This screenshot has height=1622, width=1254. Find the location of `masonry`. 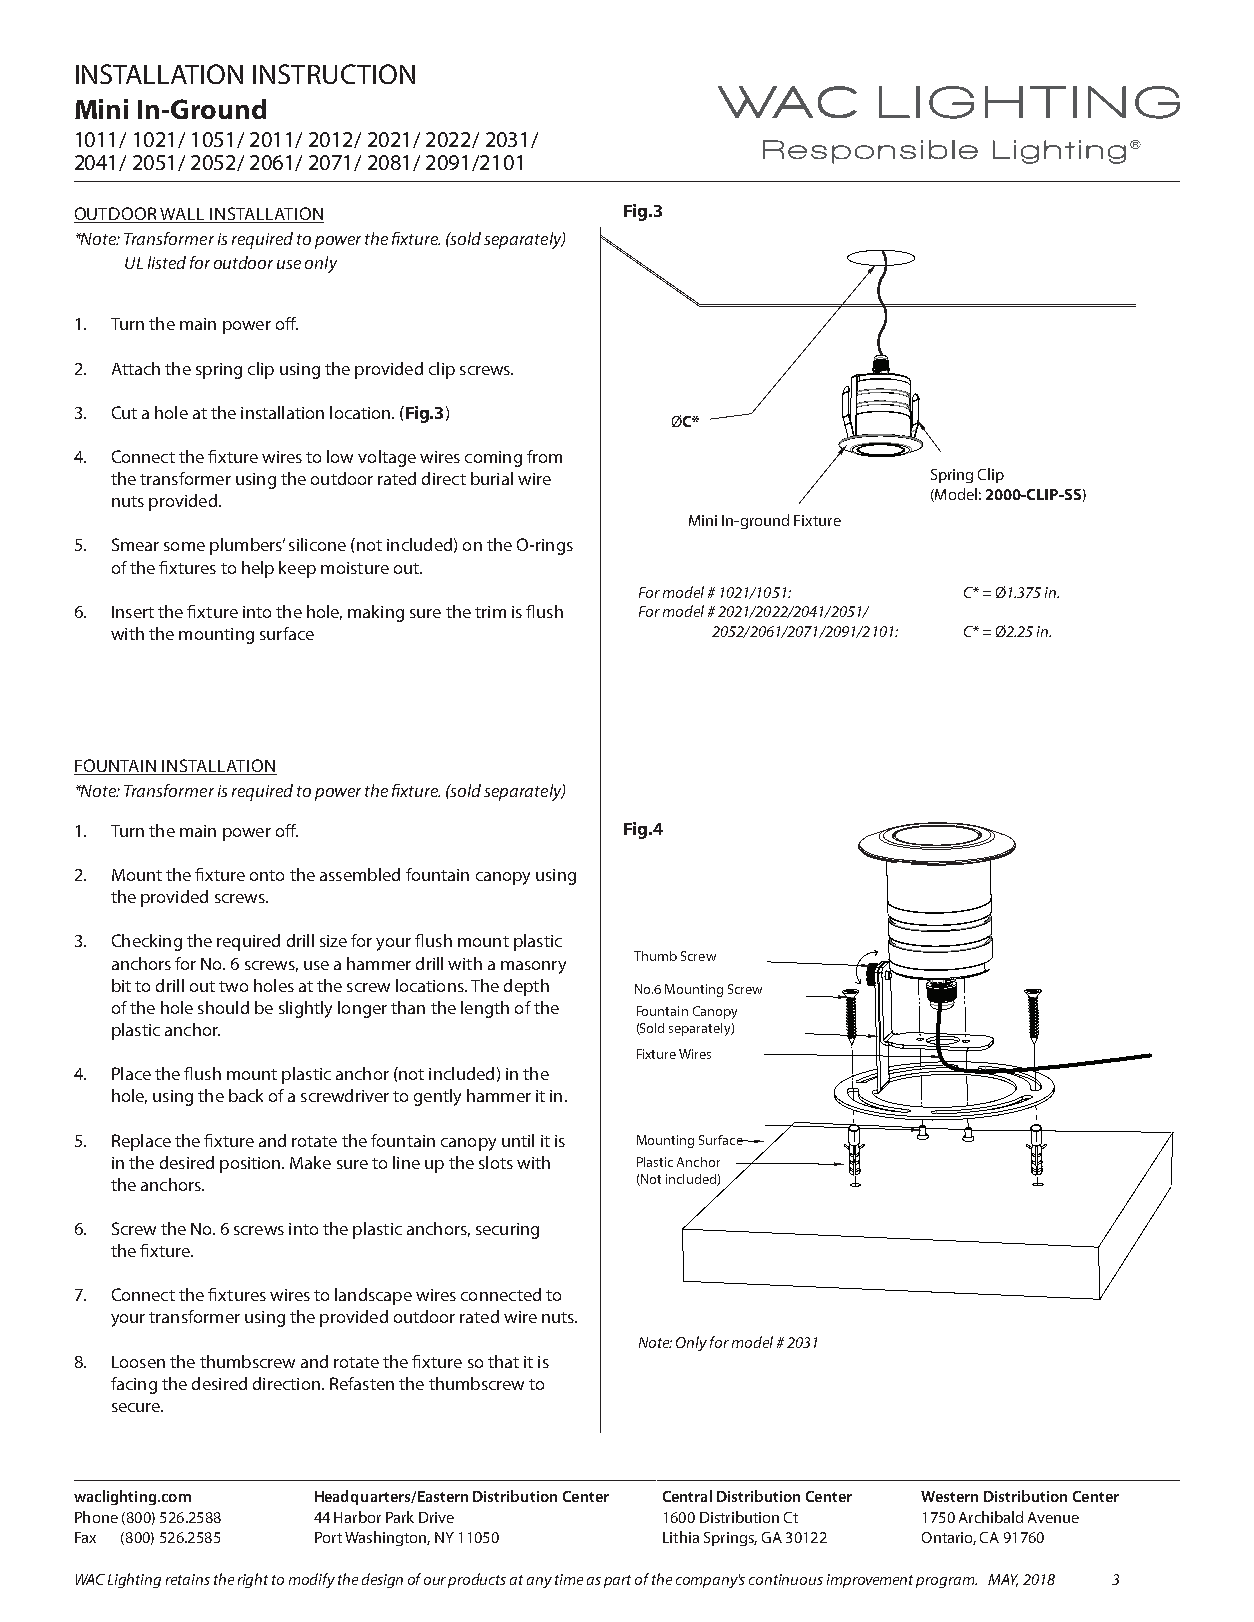

masonry is located at coordinates (533, 967).
